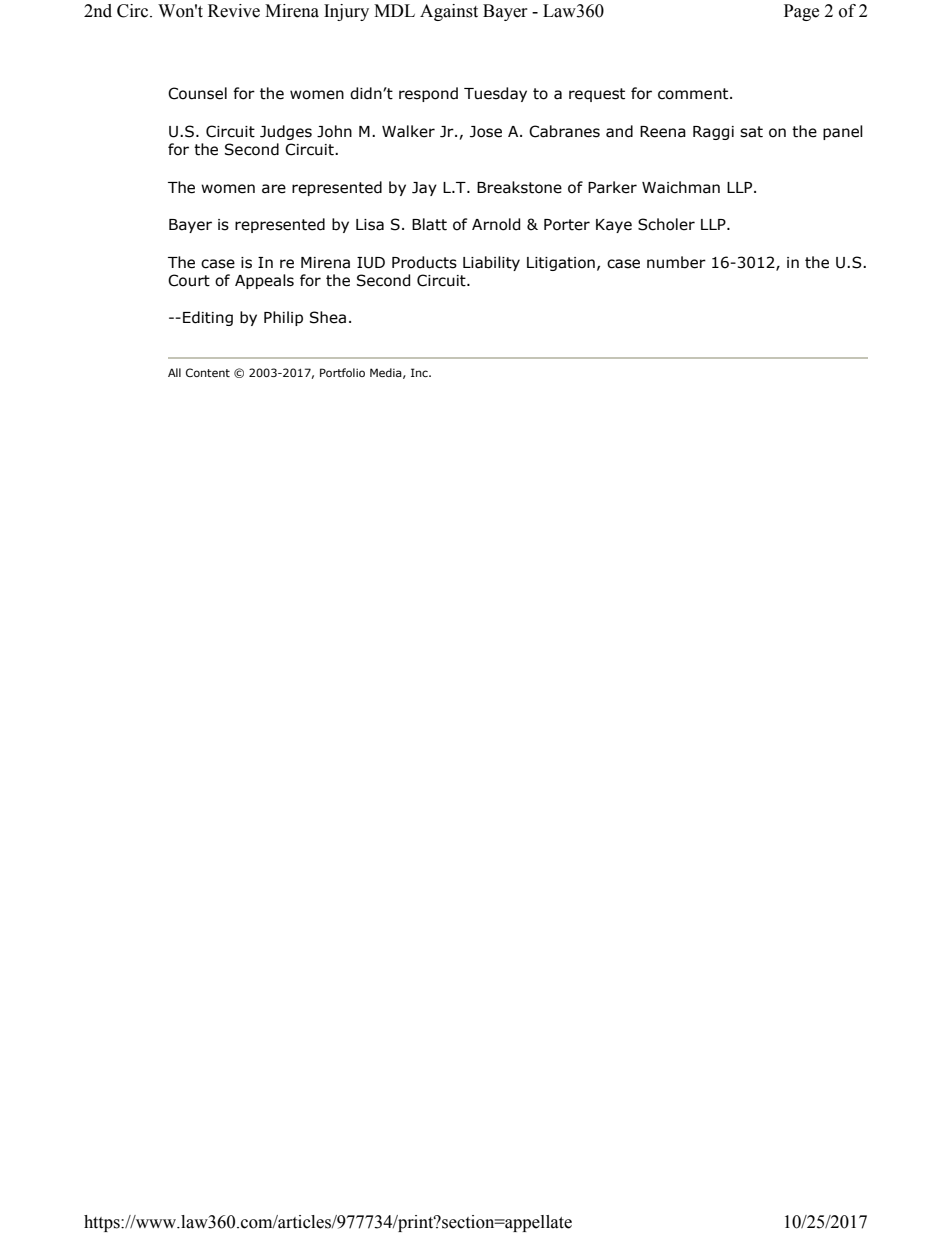 The height and width of the screenshot is (1233, 952). What do you see at coordinates (342, 372) in the screenshot?
I see `Portfolio` at bounding box center [342, 372].
